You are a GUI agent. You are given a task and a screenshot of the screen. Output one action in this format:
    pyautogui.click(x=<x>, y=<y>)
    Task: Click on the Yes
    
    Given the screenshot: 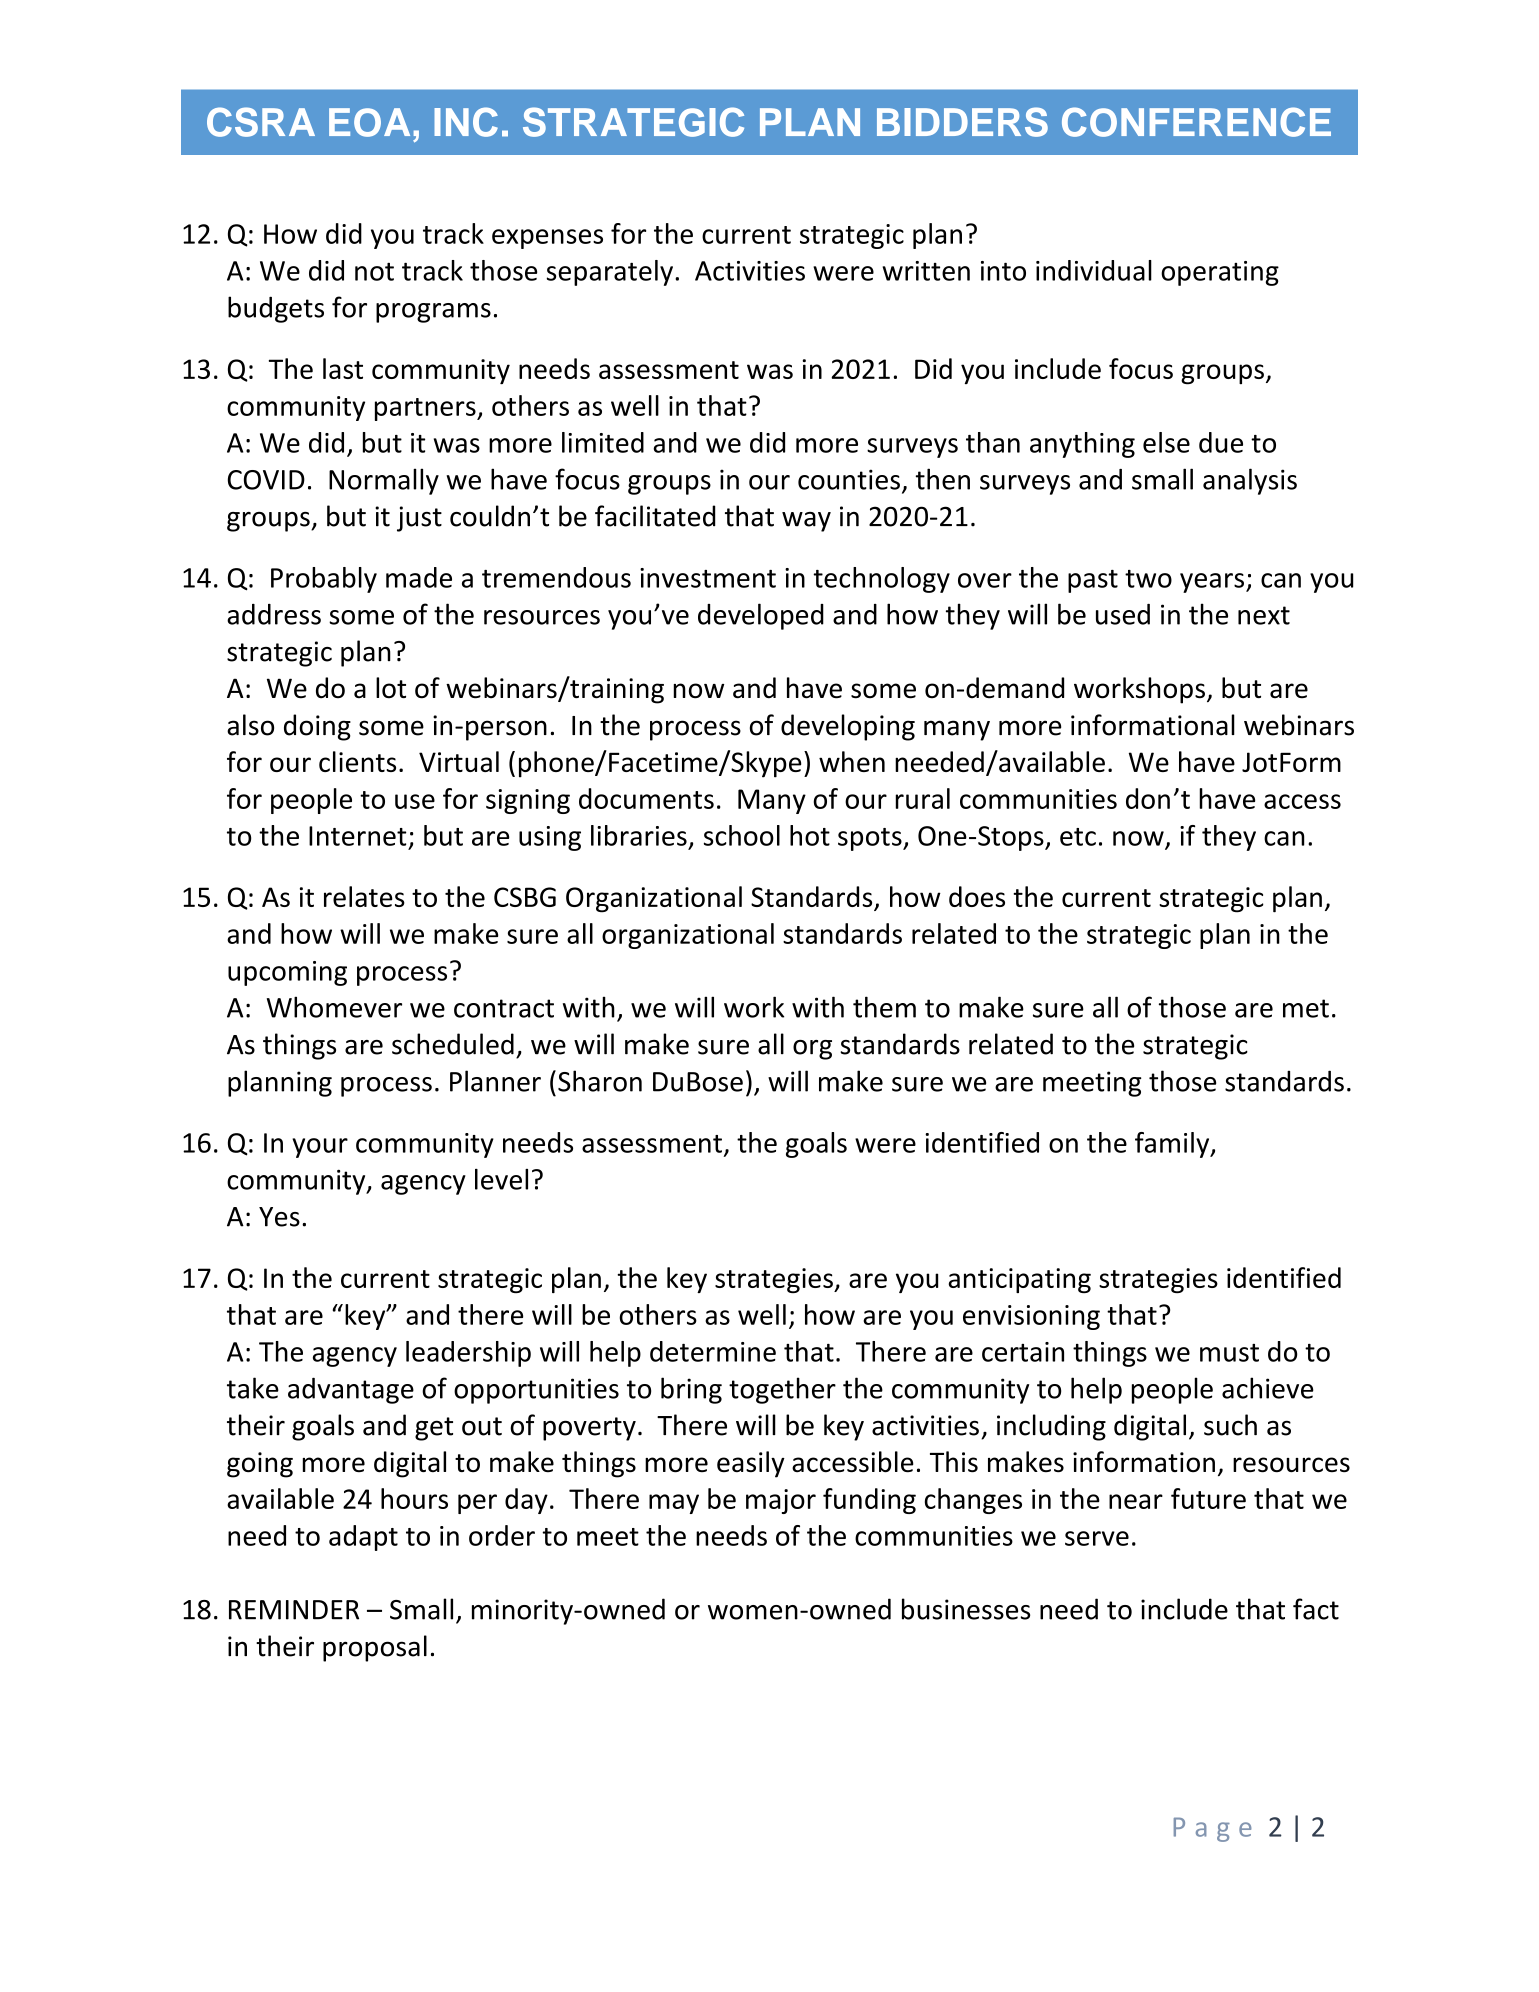 What is the action you would take?
    pyautogui.click(x=279, y=1217)
